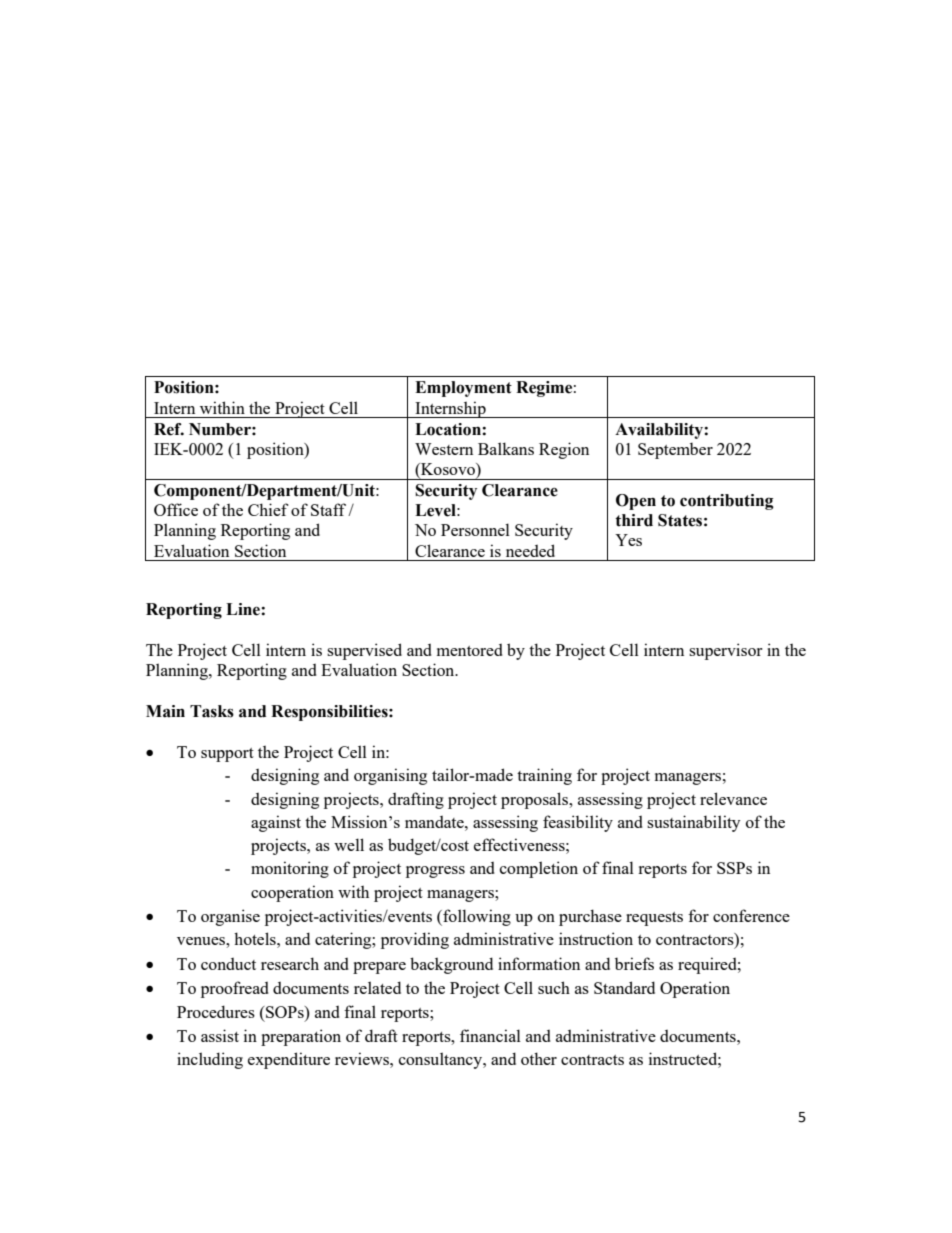 This screenshot has width=952, height=1233. What do you see at coordinates (169, 429) in the screenshot?
I see `Ref` at bounding box center [169, 429].
